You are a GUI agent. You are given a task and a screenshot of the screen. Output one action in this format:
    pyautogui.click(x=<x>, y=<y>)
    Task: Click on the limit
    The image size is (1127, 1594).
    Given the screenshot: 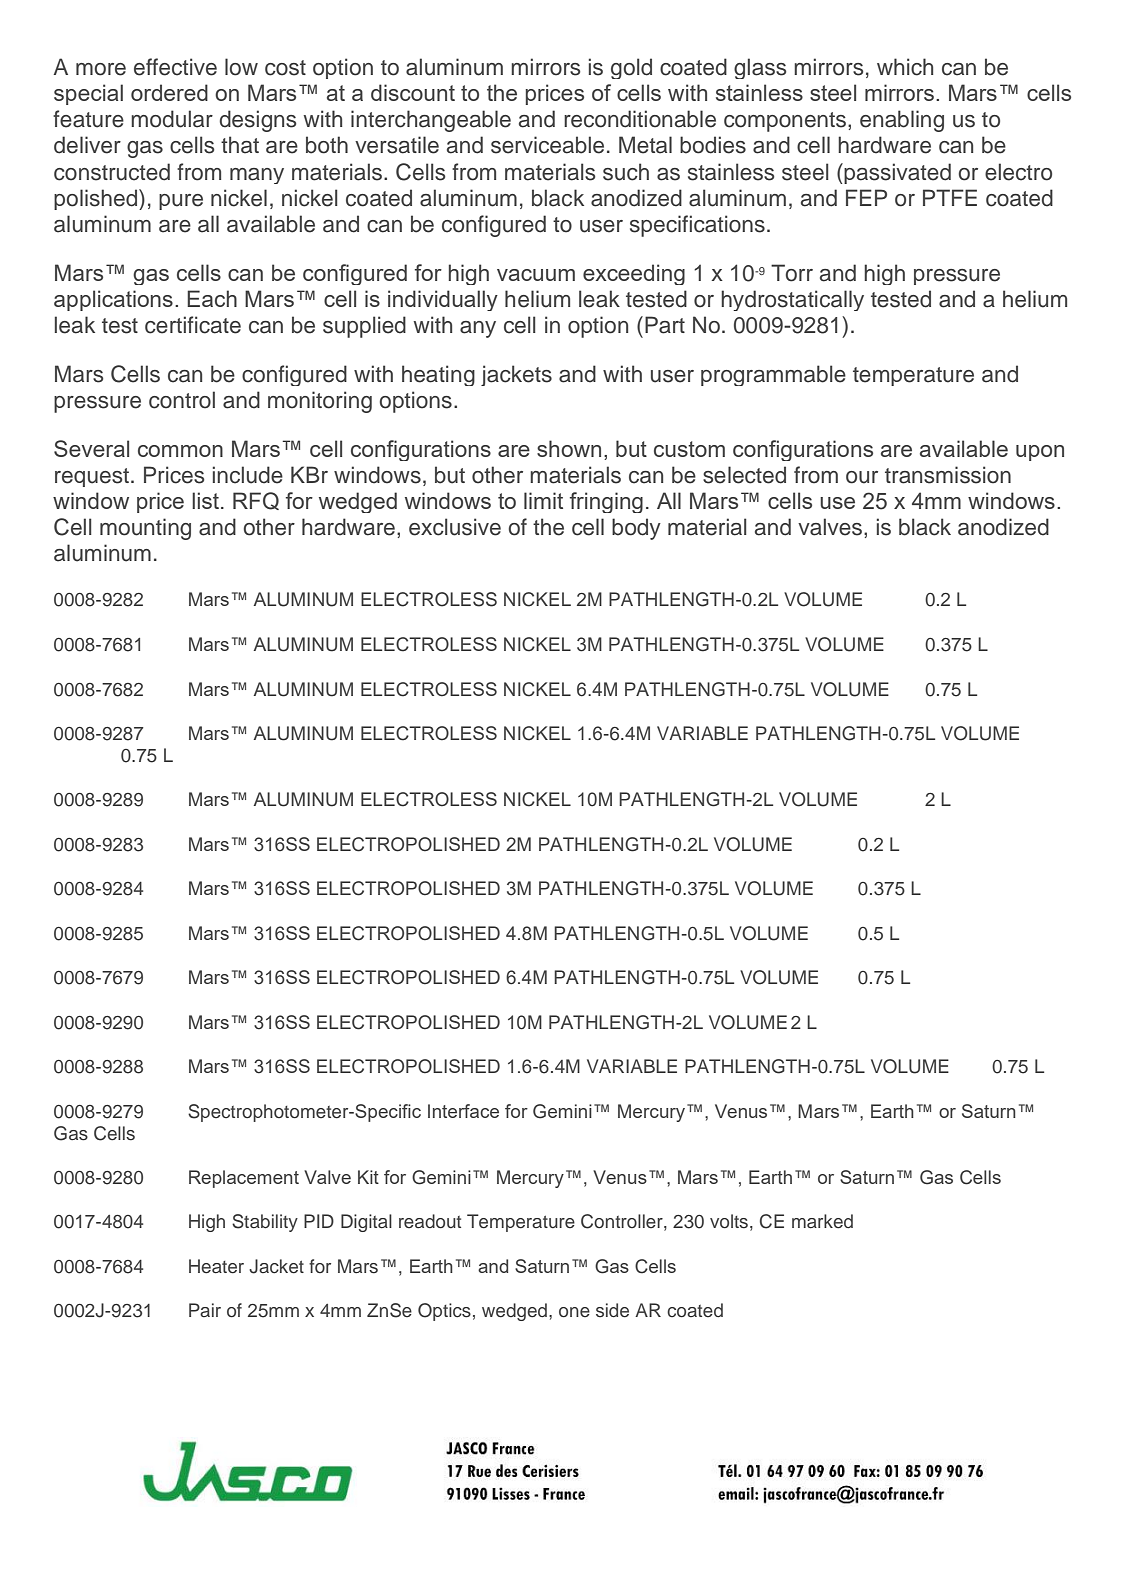 What is the action you would take?
    pyautogui.click(x=543, y=500)
